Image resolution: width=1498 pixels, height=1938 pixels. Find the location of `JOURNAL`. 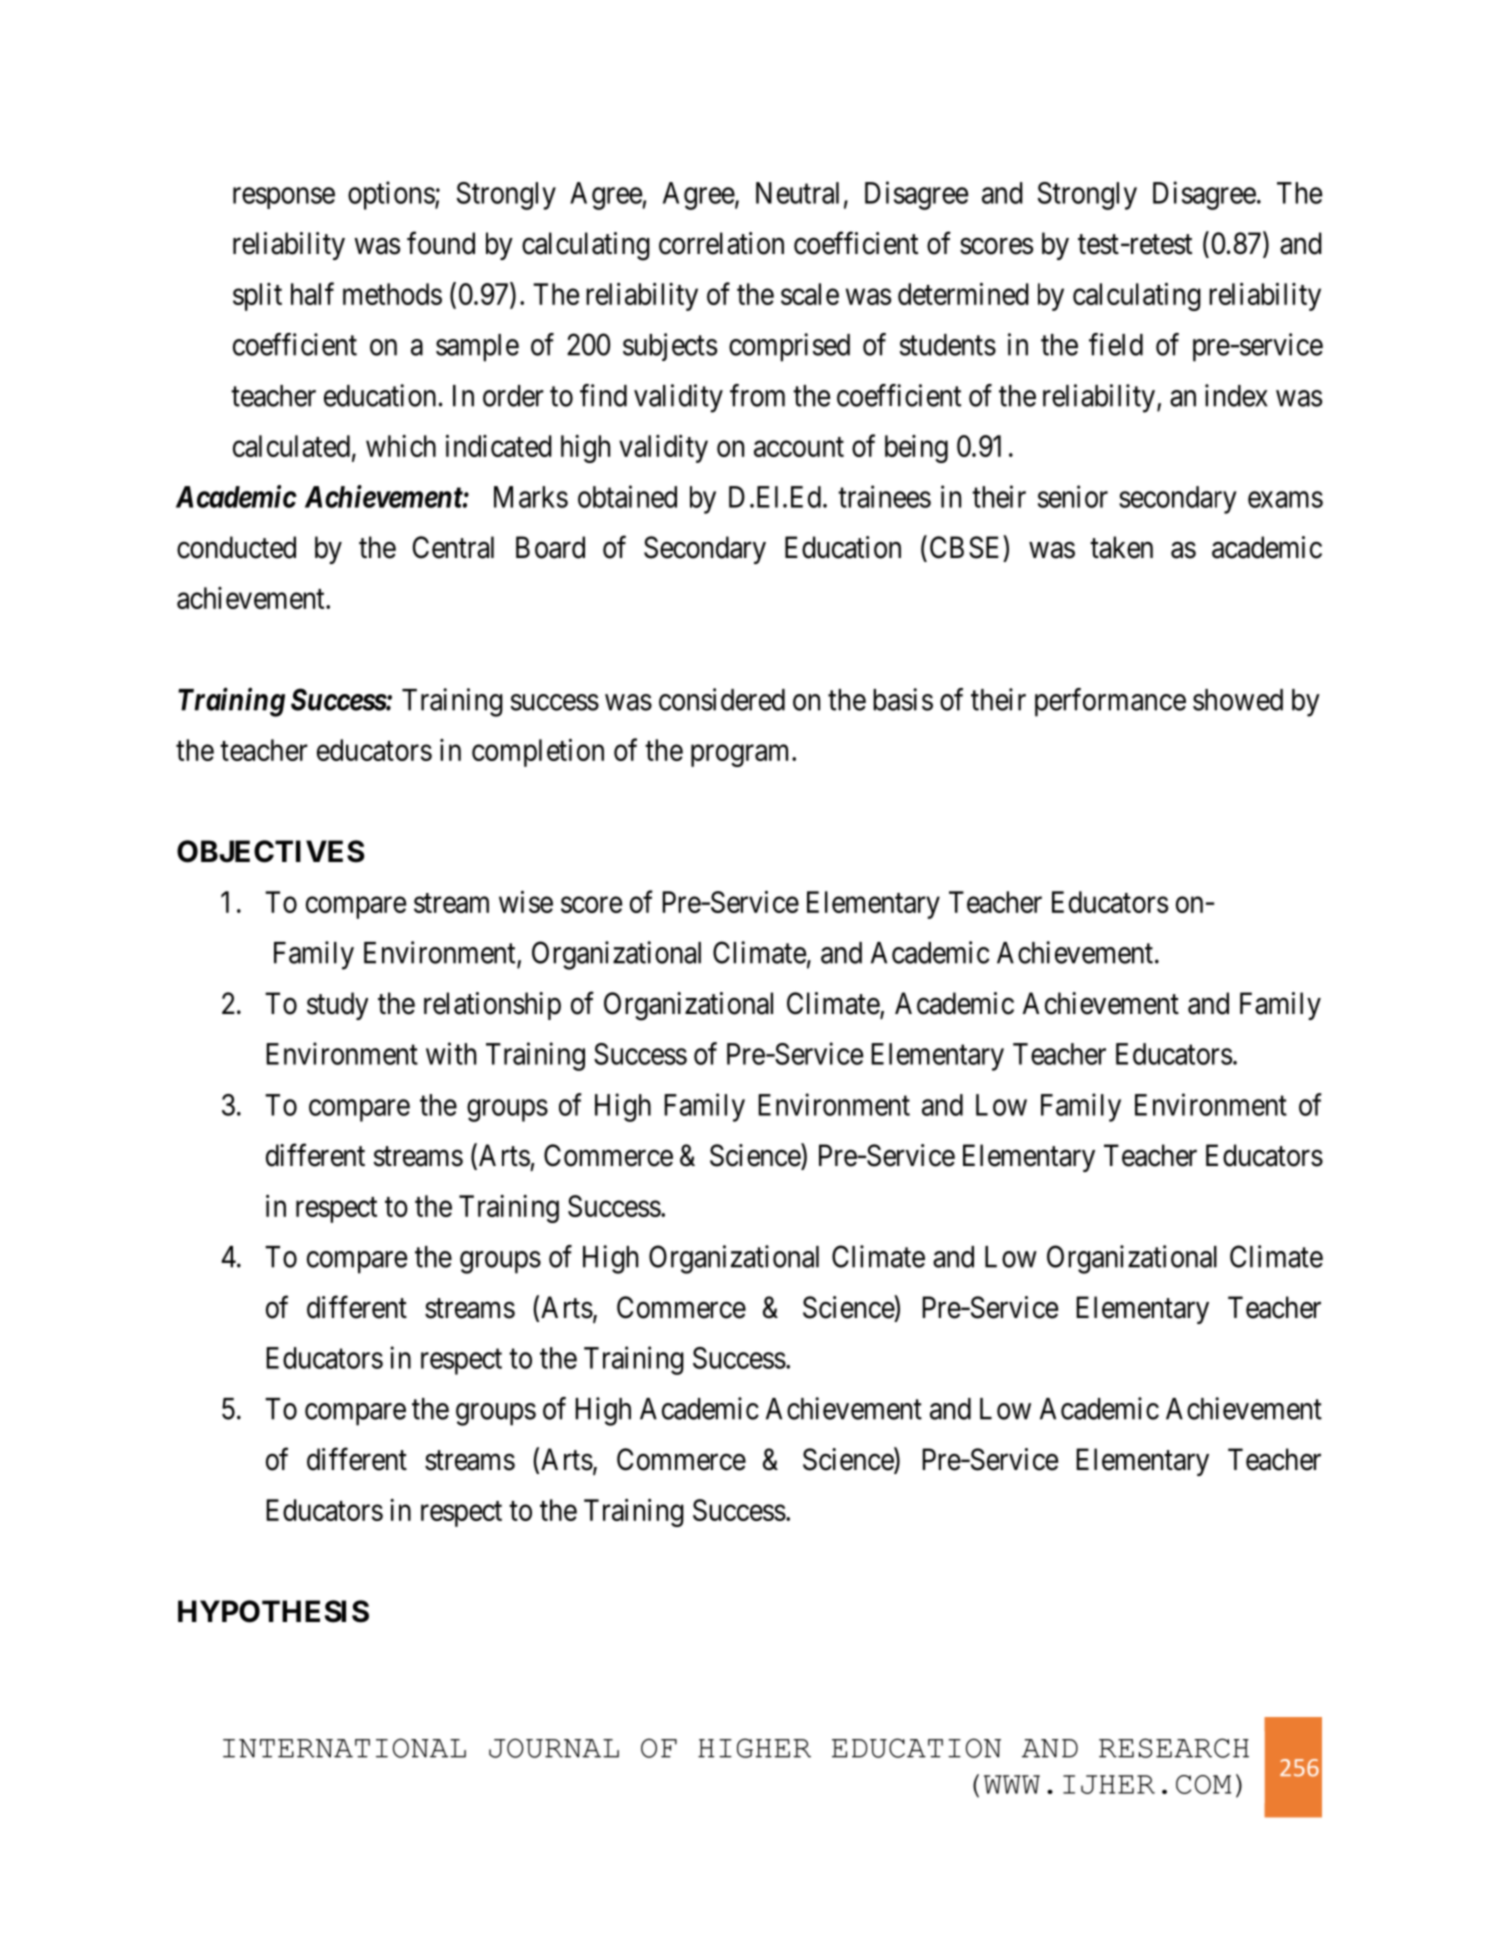

JOURNAL is located at coordinates (554, 1748).
